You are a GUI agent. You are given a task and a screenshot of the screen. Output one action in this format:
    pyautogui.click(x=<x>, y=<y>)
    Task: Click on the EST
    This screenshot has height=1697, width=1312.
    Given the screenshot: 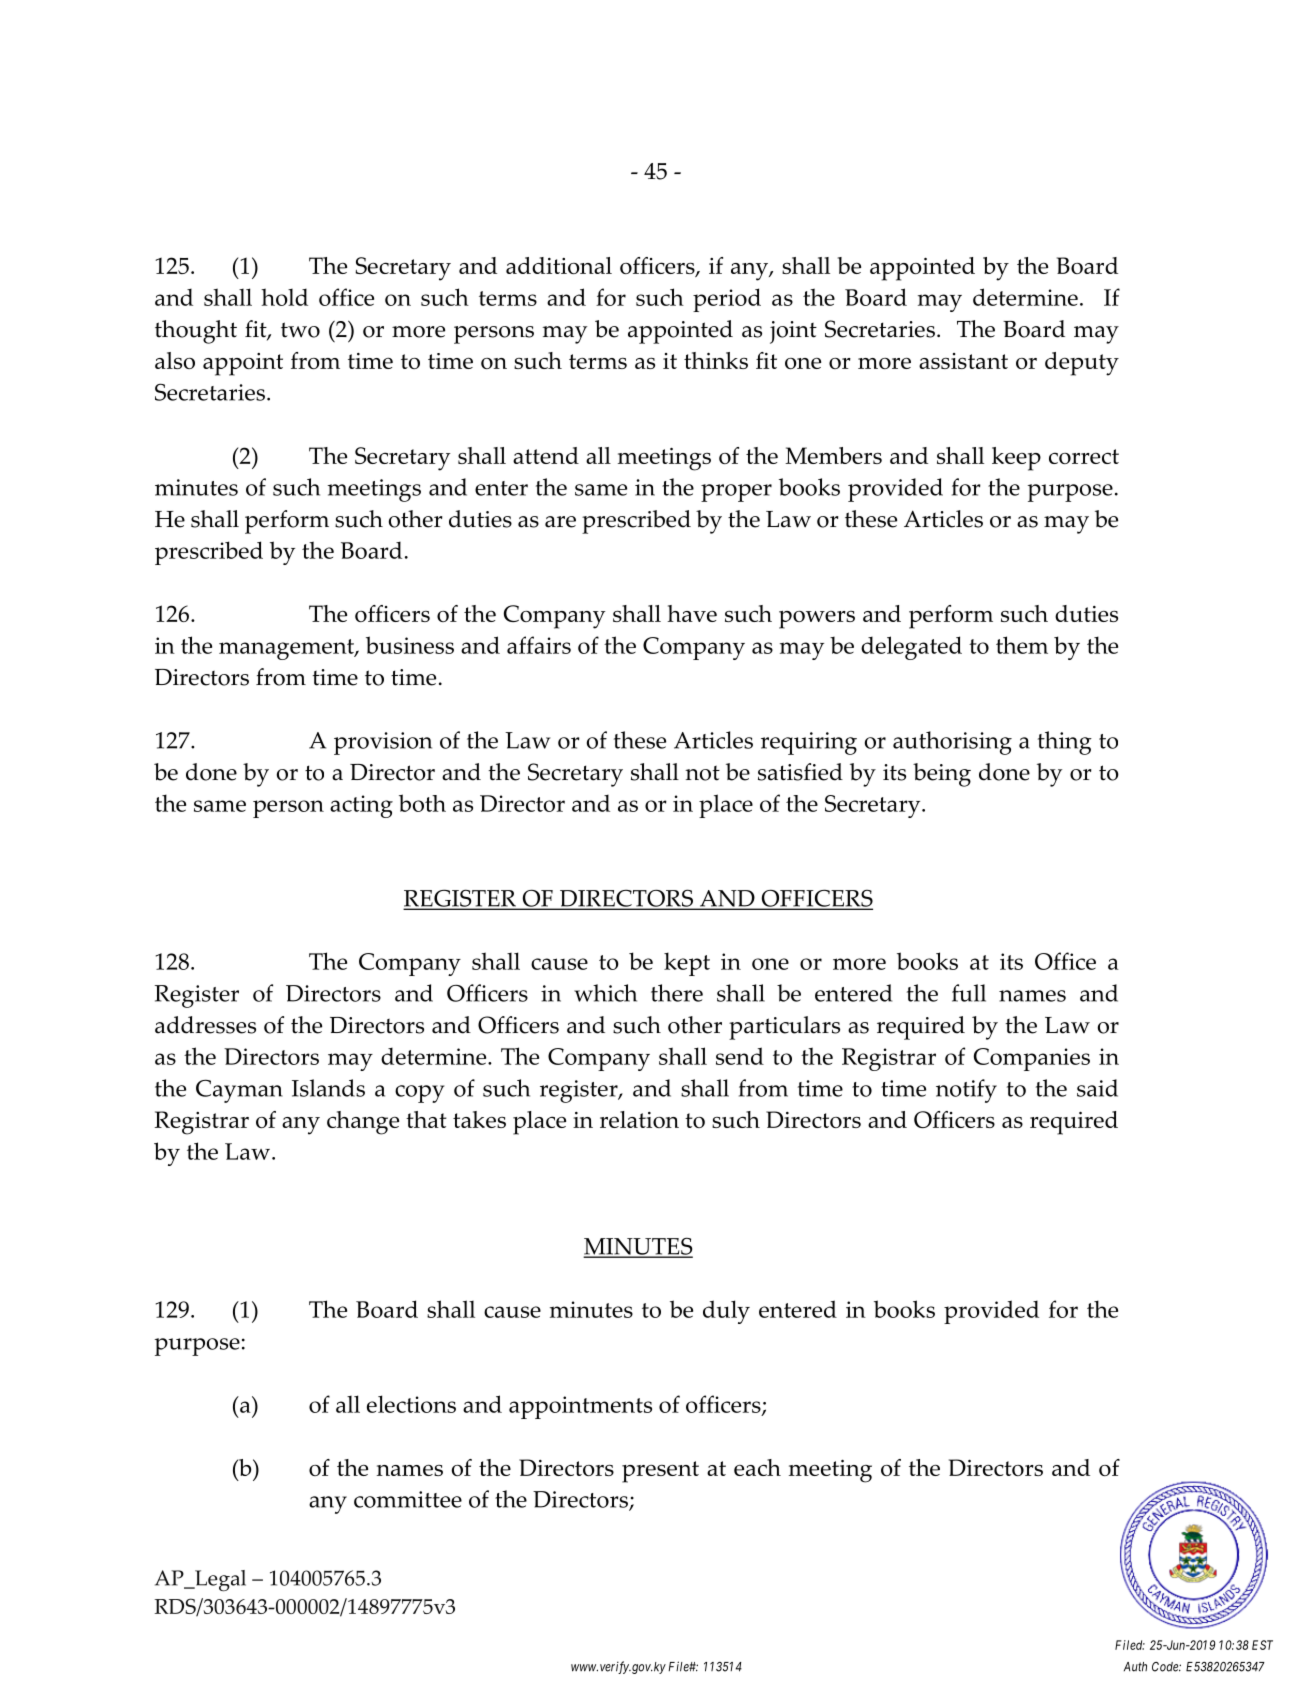 What is the action you would take?
    pyautogui.click(x=1262, y=1645)
